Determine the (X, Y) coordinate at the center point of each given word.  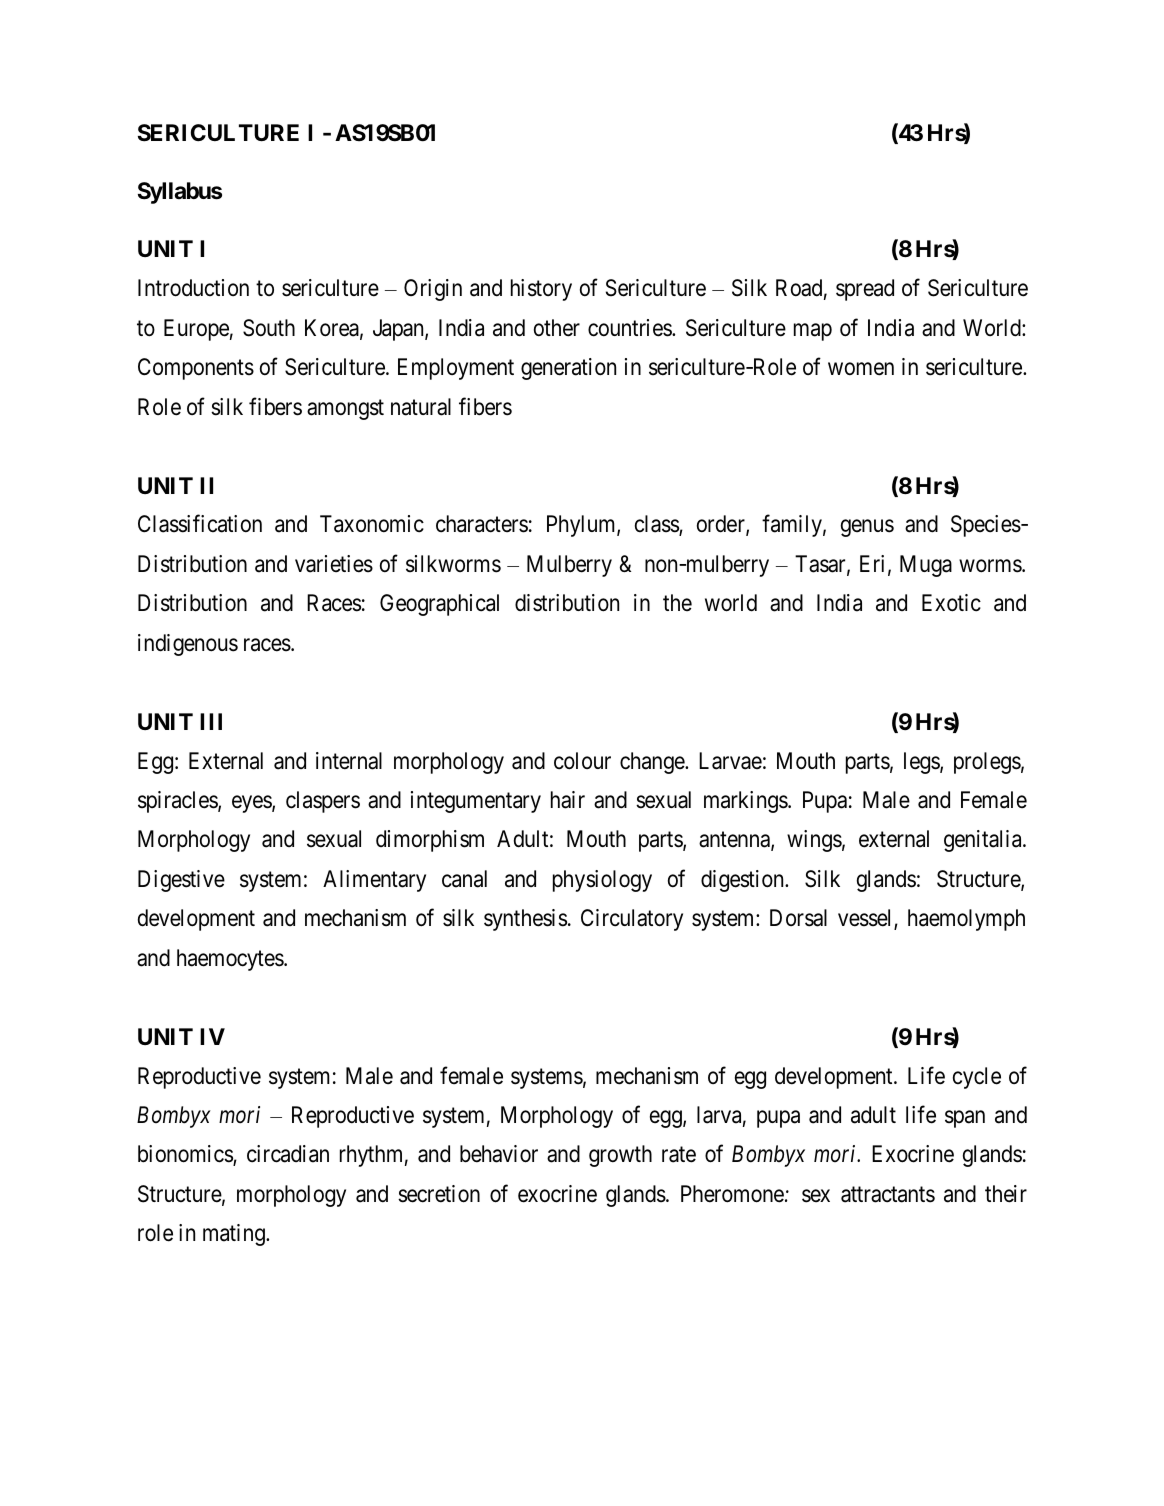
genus (867, 528)
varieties (334, 564)
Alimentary (374, 881)
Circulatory (632, 920)
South (269, 328)
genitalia (984, 841)
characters (482, 524)
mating (235, 1235)
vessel (866, 919)
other (557, 328)
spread (865, 290)
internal (349, 761)
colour (582, 761)
